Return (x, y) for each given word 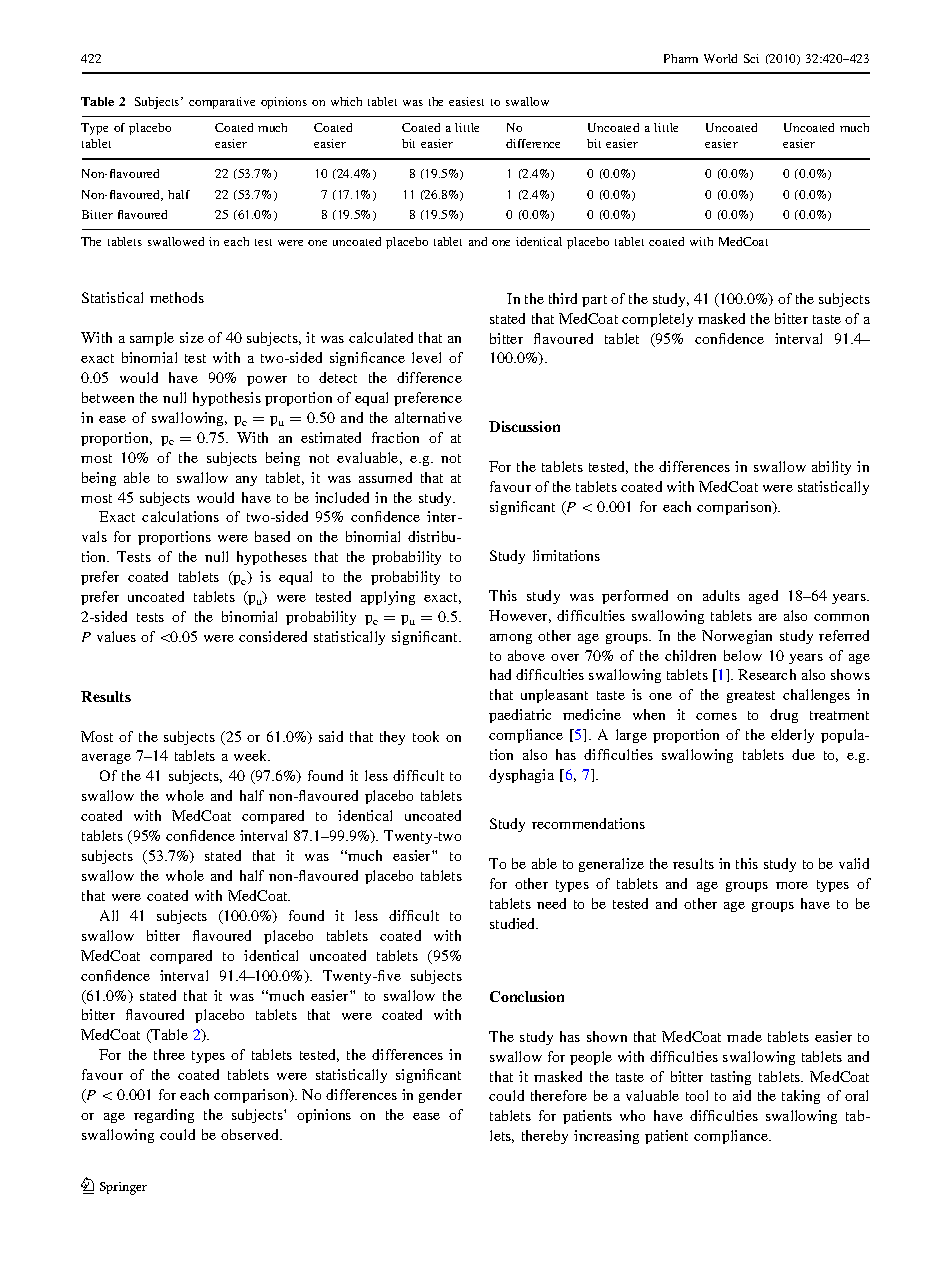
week (252, 755)
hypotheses (272, 558)
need (551, 903)
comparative (222, 103)
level (426, 357)
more (792, 885)
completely (657, 320)
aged (763, 597)
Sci (751, 58)
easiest (466, 101)
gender (440, 1096)
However (520, 616)
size (192, 337)
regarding (164, 1116)
